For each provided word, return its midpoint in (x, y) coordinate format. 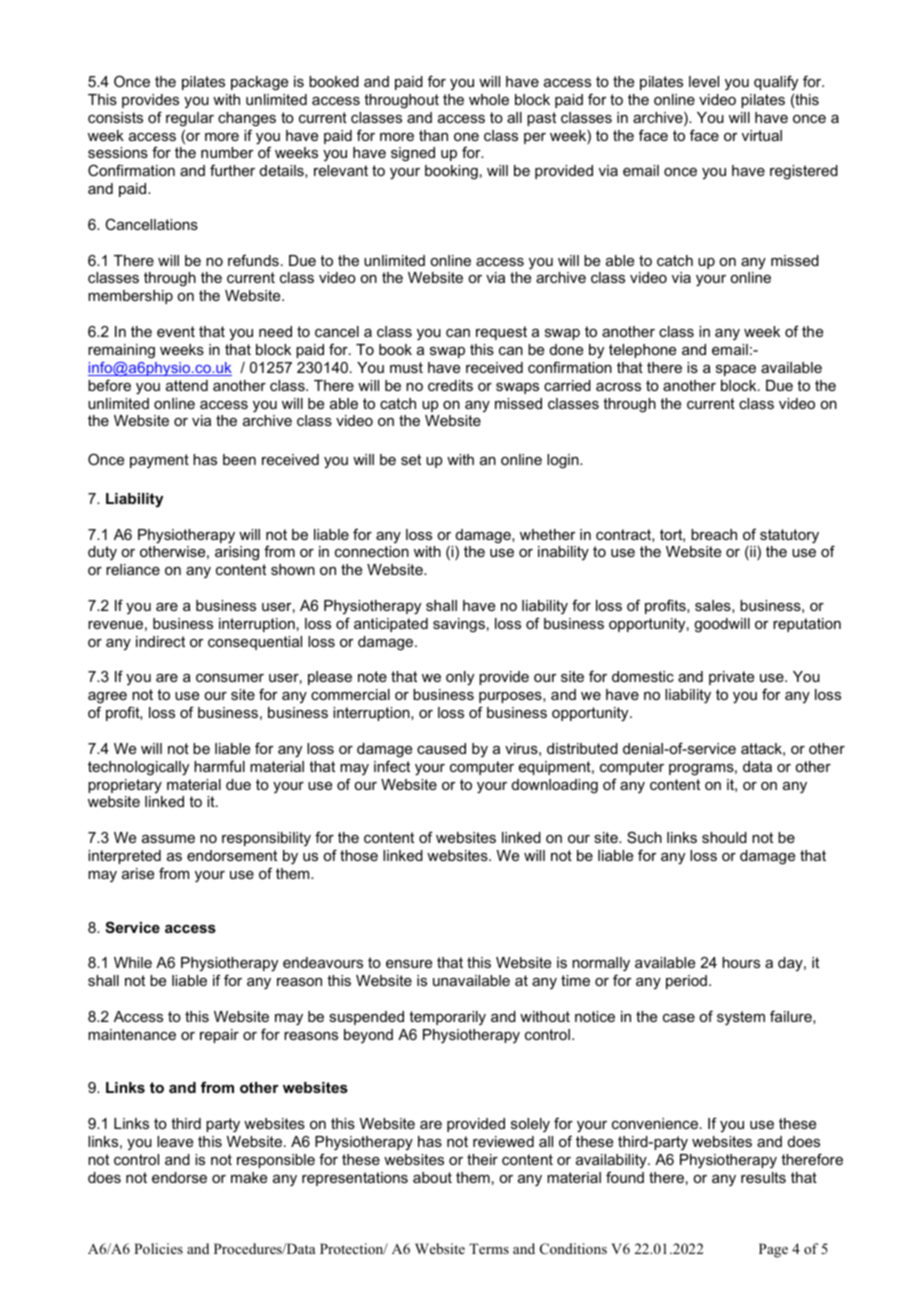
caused (441, 748)
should (724, 837)
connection (372, 551)
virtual (762, 135)
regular (190, 119)
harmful (219, 766)
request (501, 333)
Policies (158, 1248)
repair (219, 1036)
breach (714, 534)
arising (237, 553)
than (433, 135)
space (736, 370)
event (176, 331)
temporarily (447, 1018)
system (741, 1018)
